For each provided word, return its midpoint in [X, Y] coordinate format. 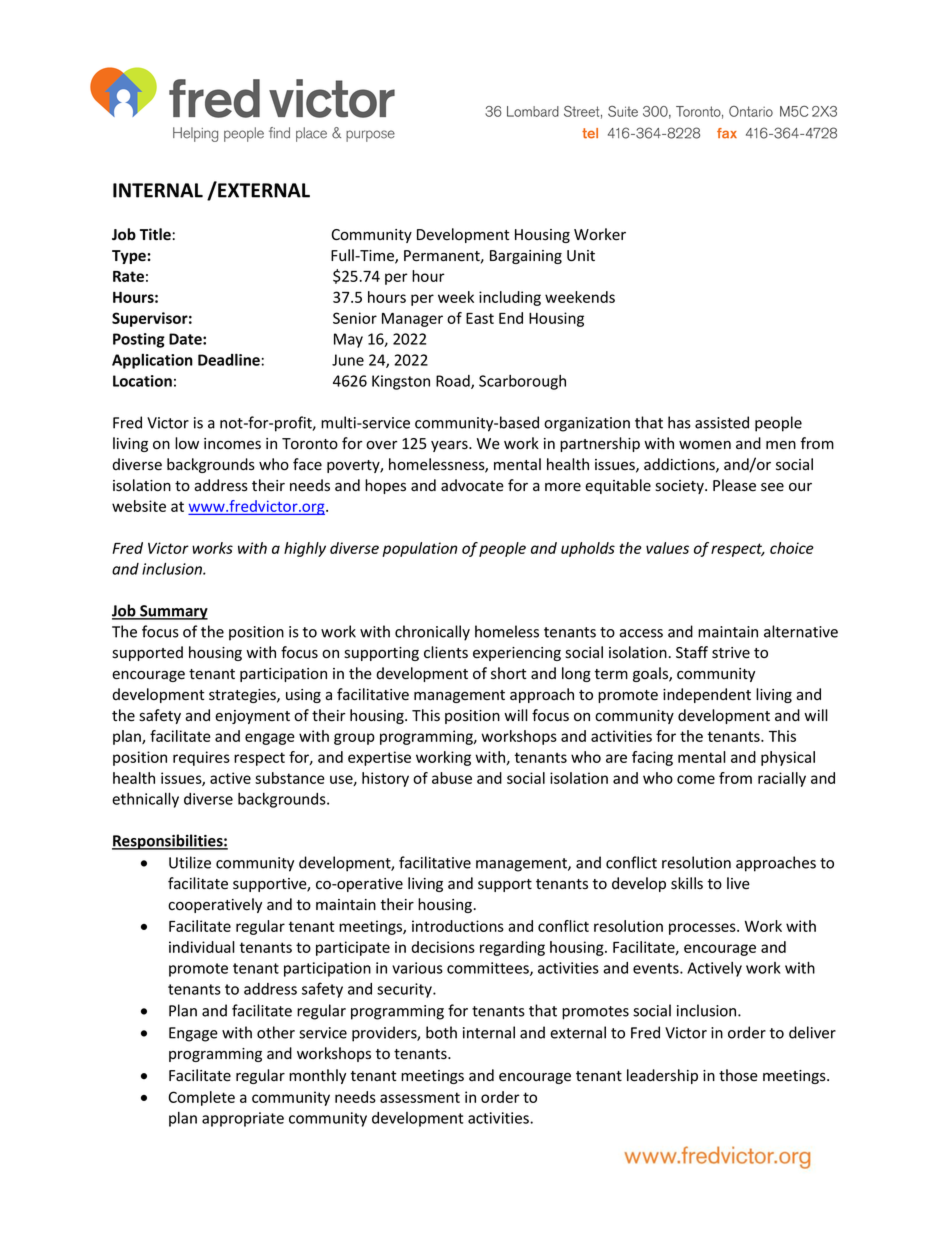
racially [782, 779]
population [419, 549]
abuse [452, 778]
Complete [201, 1098]
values [667, 548]
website [139, 506]
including [510, 298]
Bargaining [526, 257]
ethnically [145, 800]
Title [155, 234]
